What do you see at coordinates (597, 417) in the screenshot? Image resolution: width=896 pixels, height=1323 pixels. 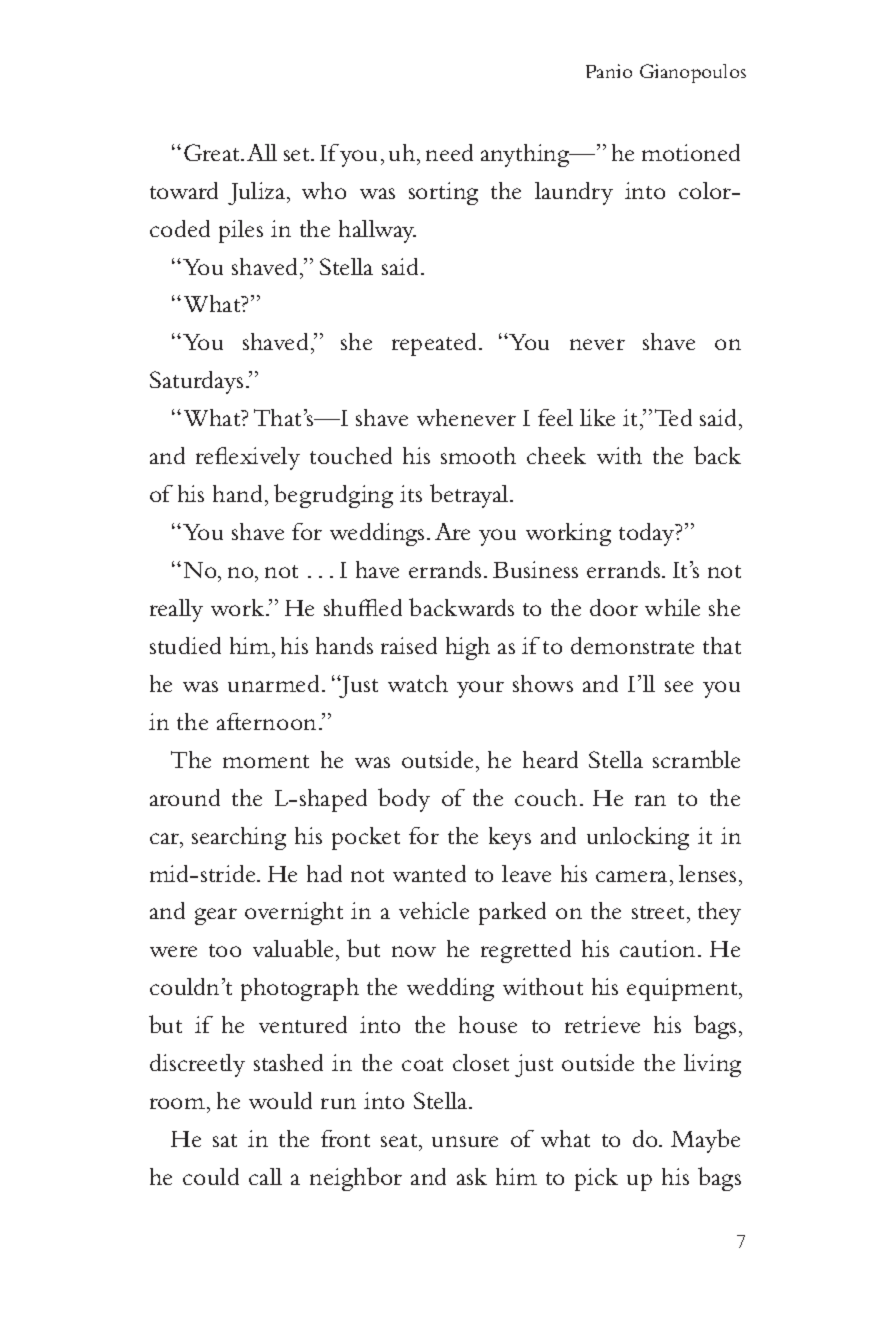 I see `like` at bounding box center [597, 417].
